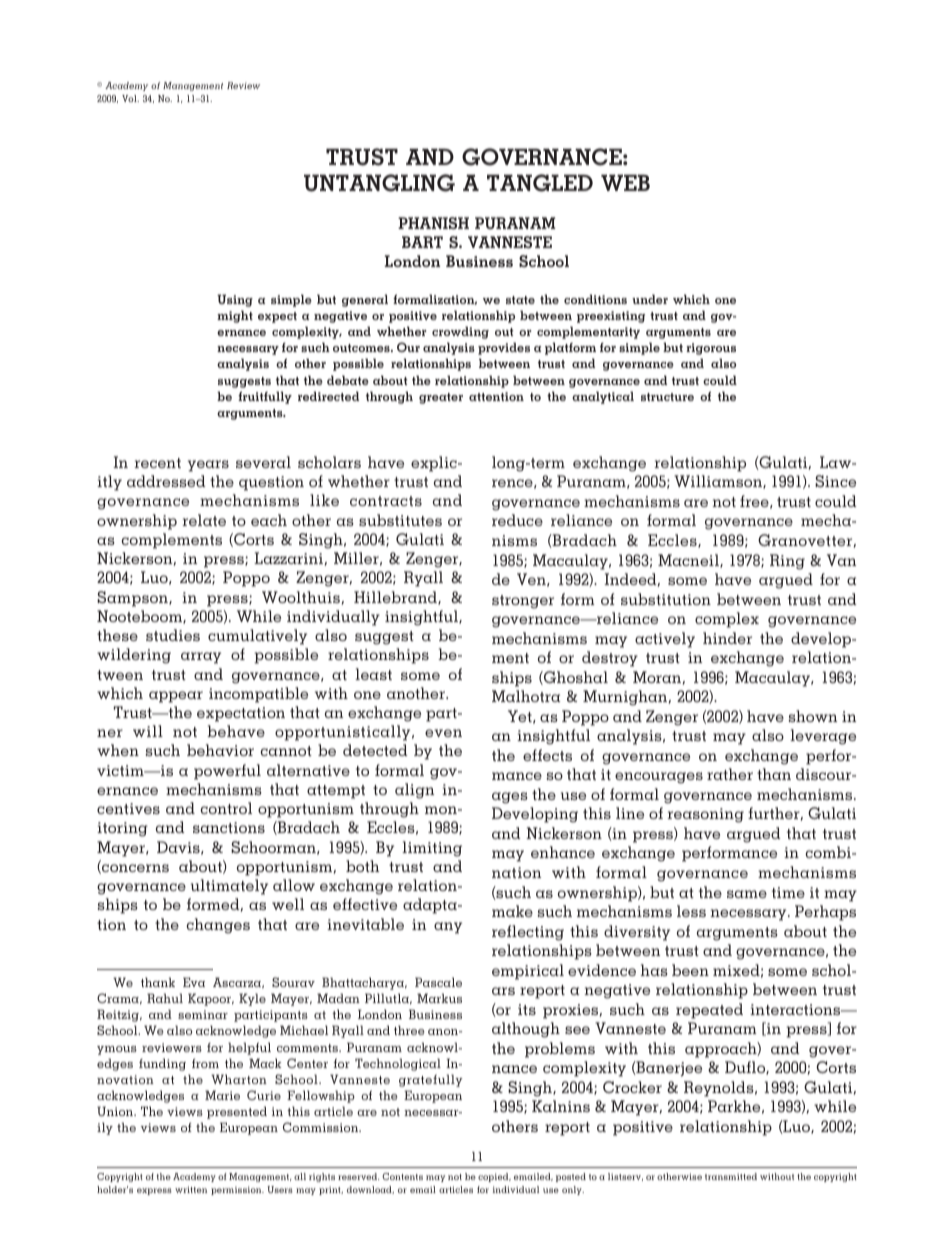  What do you see at coordinates (441, 398) in the page?
I see `greater` at bounding box center [441, 398].
